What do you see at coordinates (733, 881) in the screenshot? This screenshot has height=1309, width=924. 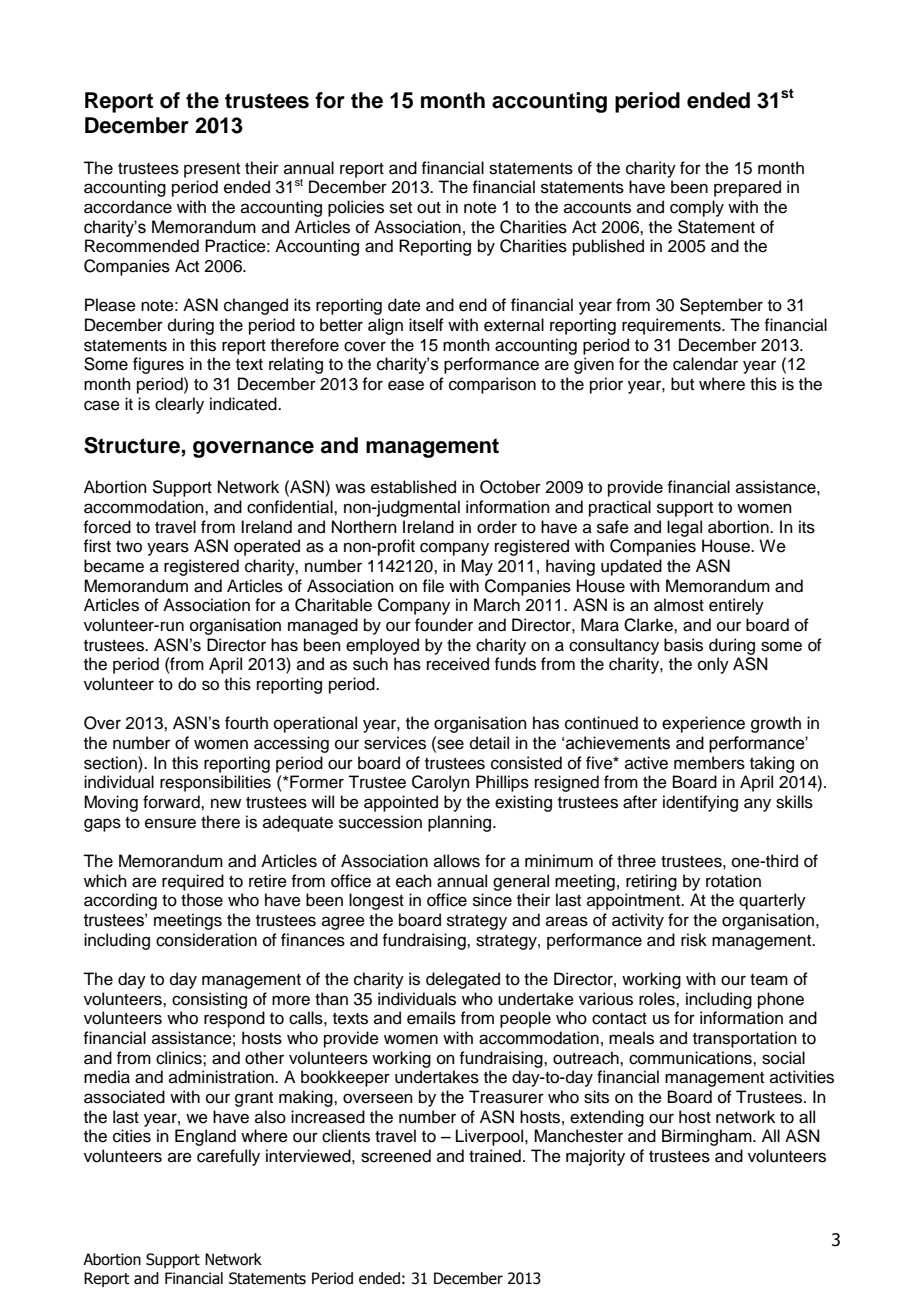 I see `rotation` at bounding box center [733, 881].
